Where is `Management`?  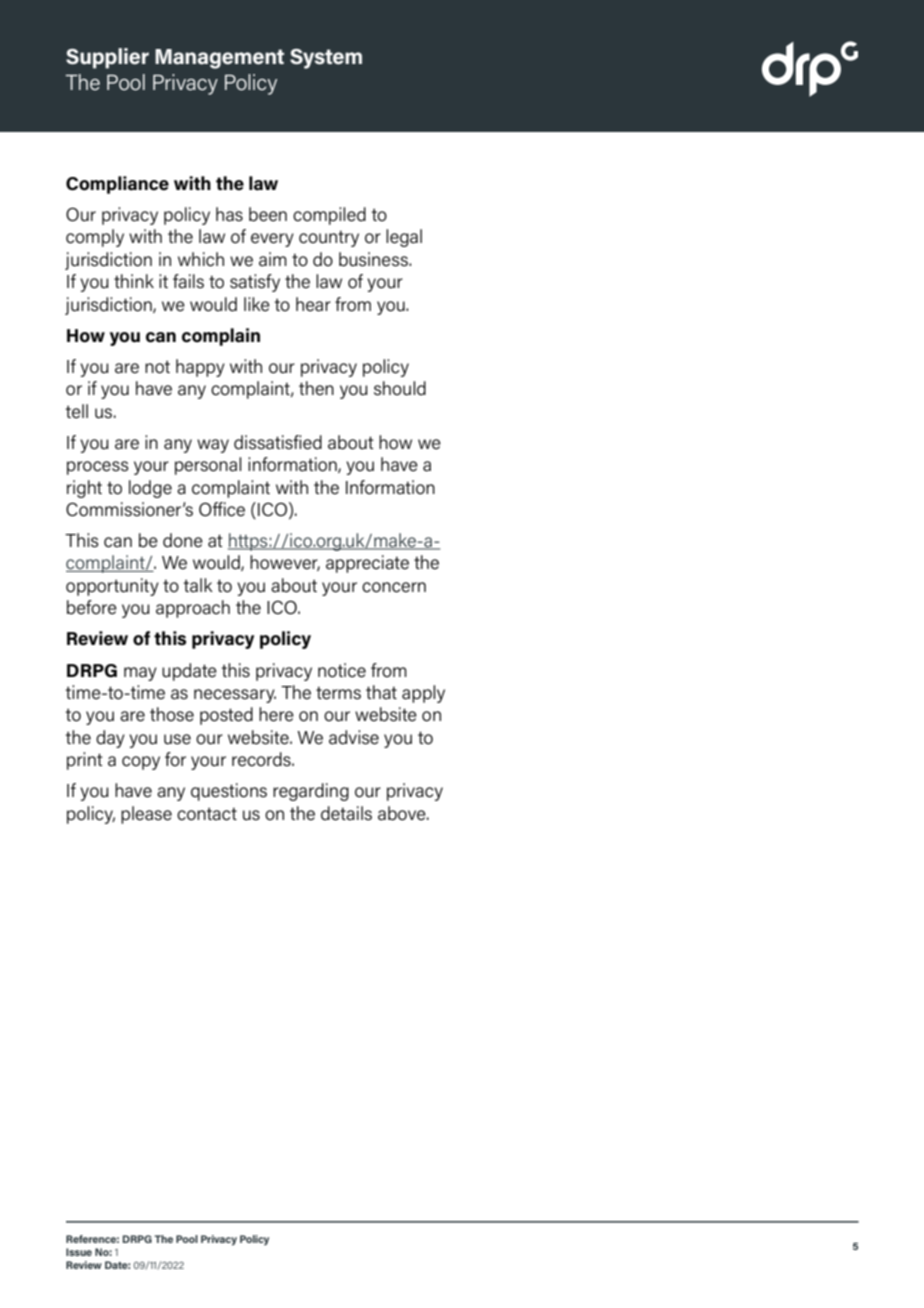 Management is located at coordinates (219, 59).
